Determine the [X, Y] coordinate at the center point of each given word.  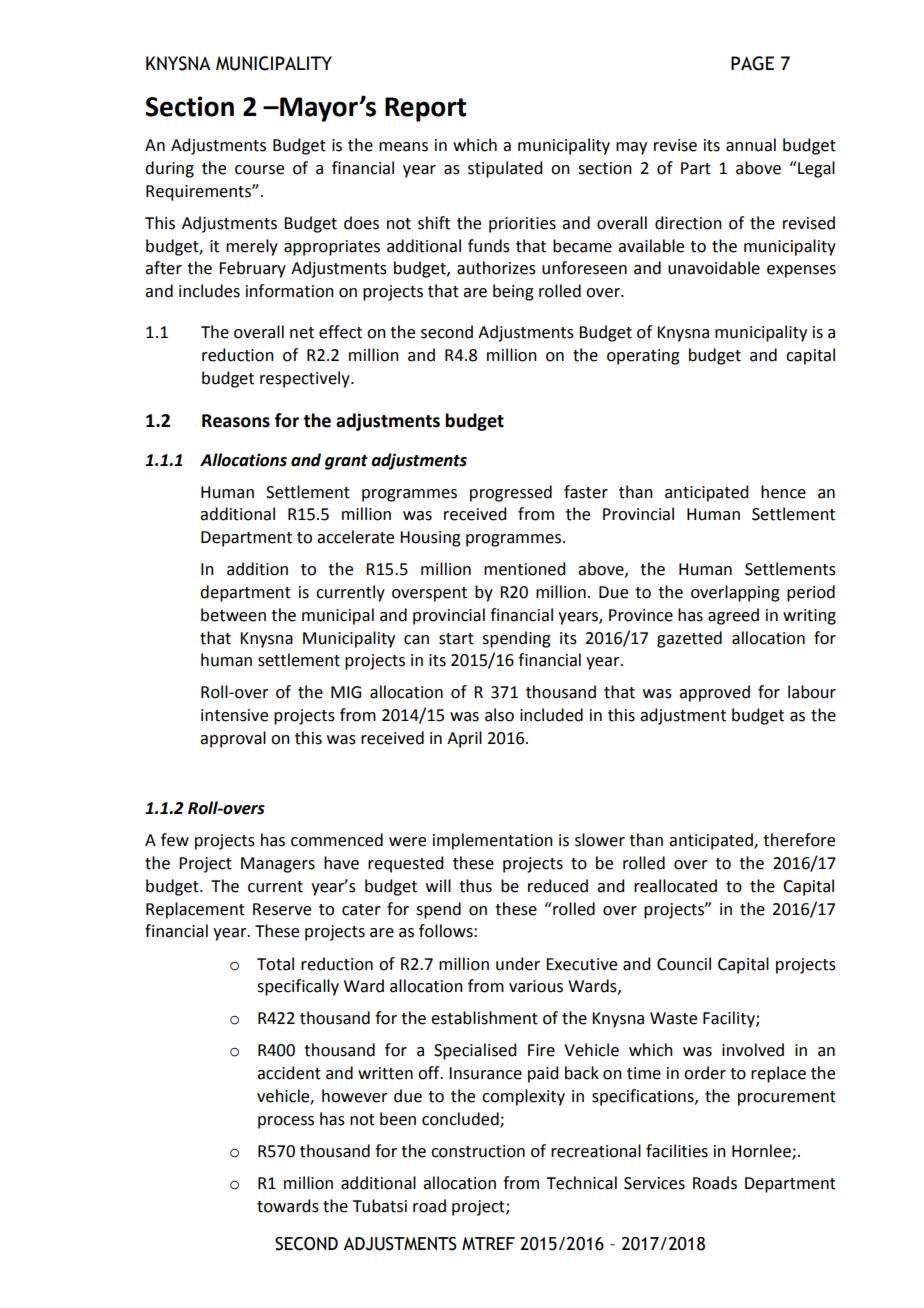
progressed [511, 493]
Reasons [236, 421]
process [286, 1122]
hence [783, 492]
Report [425, 109]
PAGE [752, 63]
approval [233, 739]
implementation [493, 841]
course [259, 170]
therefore [799, 840]
